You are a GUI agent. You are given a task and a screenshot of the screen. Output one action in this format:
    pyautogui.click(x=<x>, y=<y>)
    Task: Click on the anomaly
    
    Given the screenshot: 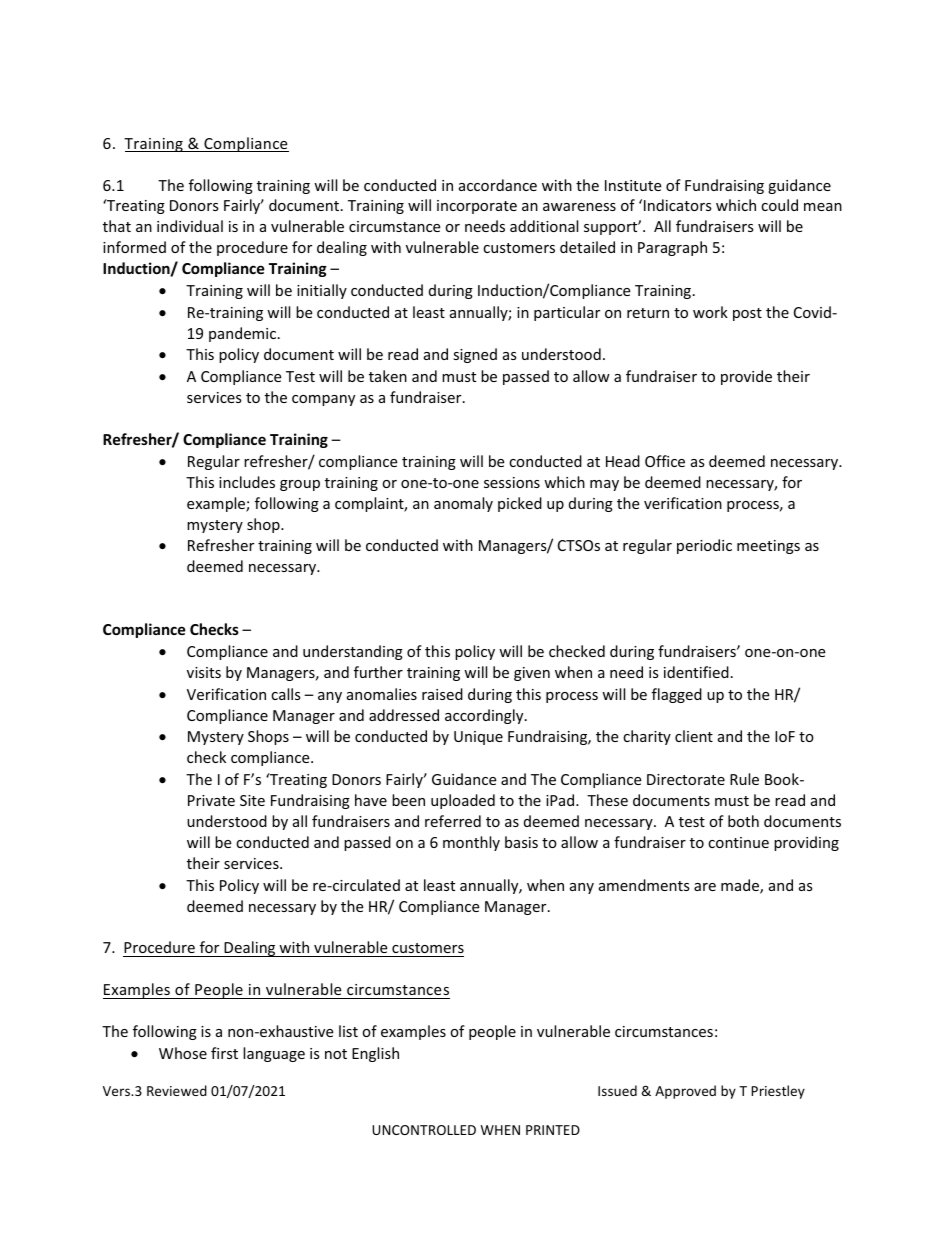 What is the action you would take?
    pyautogui.click(x=463, y=504)
